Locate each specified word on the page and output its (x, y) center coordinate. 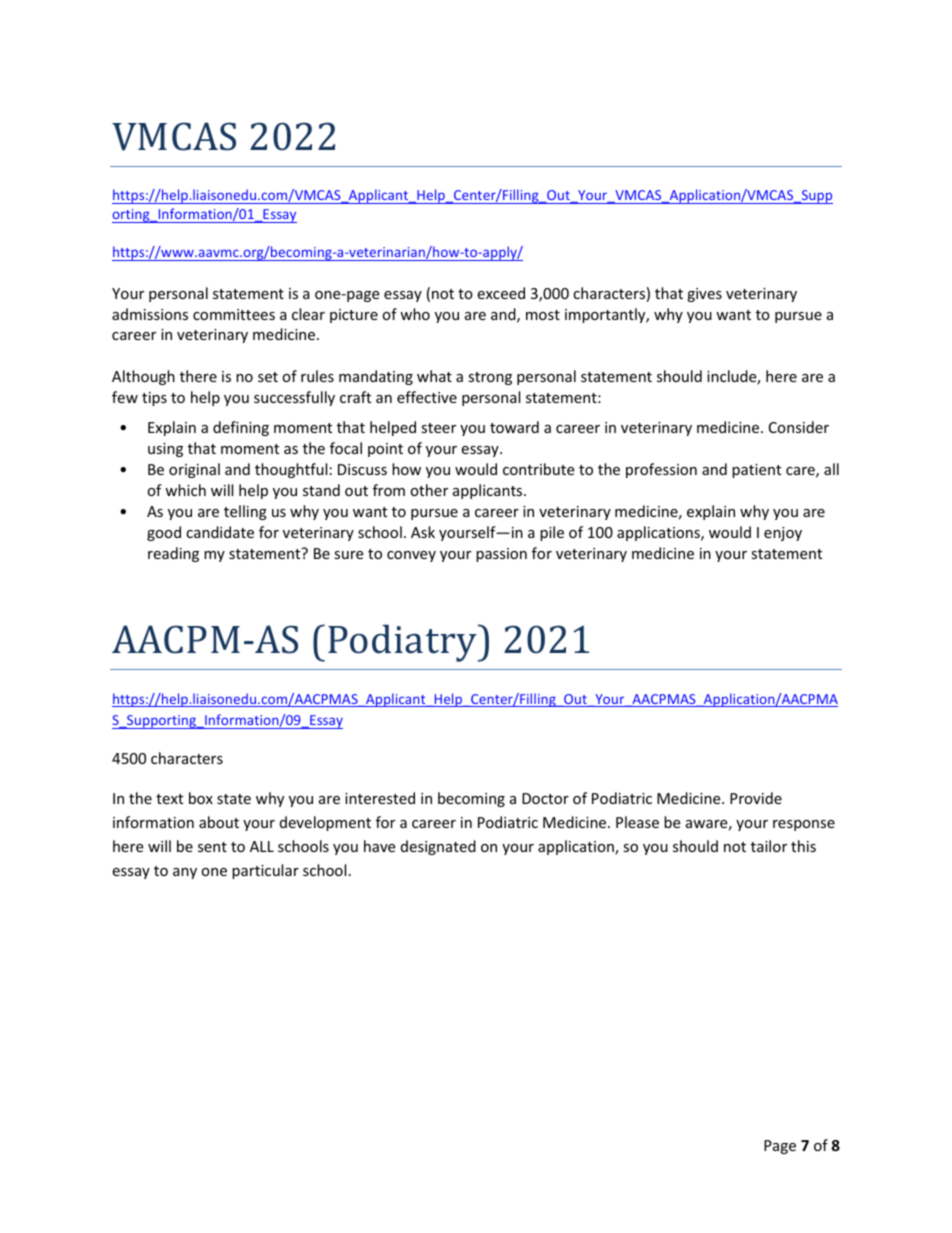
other (429, 490)
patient (756, 471)
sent (212, 847)
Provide (756, 798)
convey (411, 556)
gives (704, 295)
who (415, 314)
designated (438, 847)
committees (234, 314)
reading (173, 554)
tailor (769, 846)
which (185, 490)
